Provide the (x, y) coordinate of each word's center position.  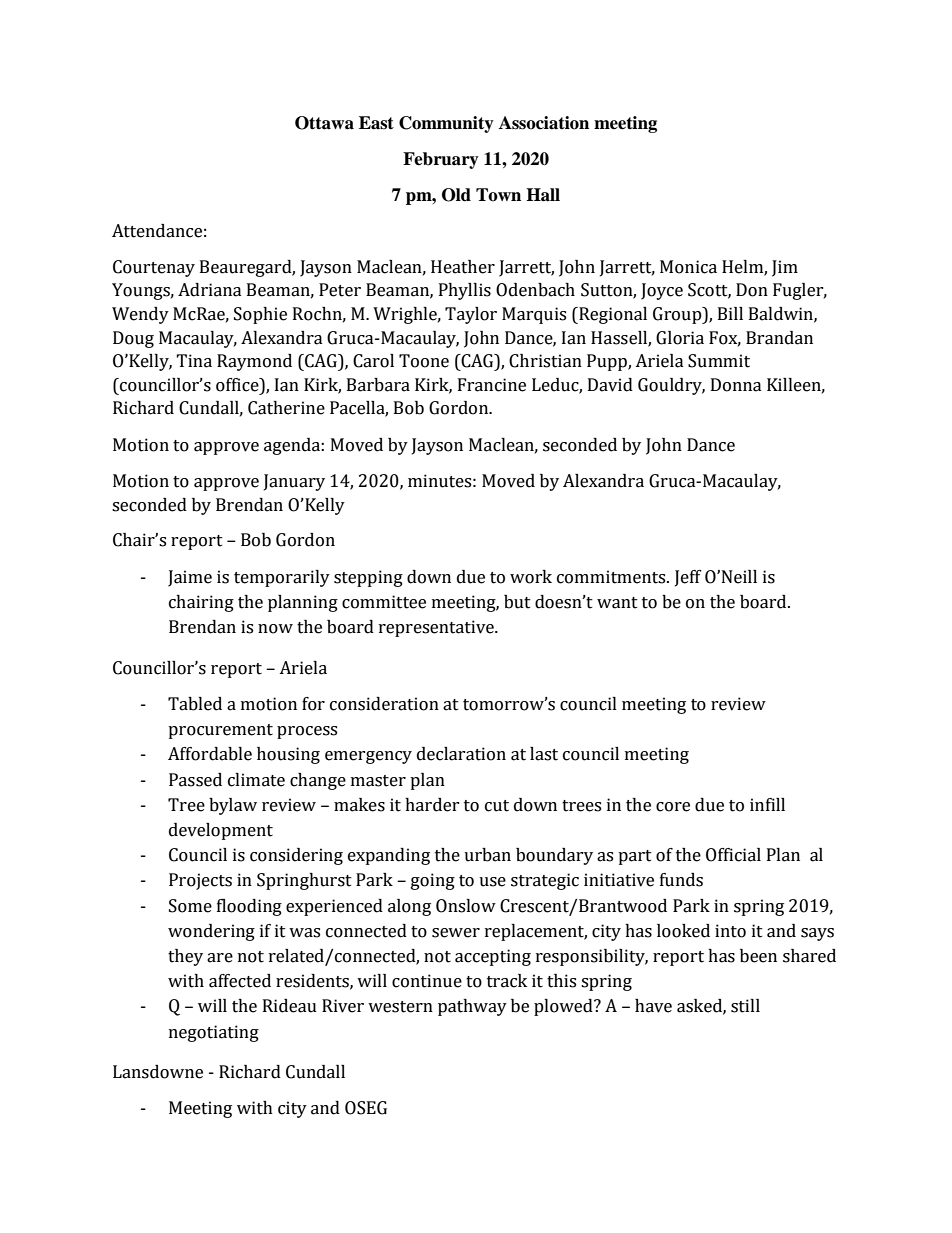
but (517, 602)
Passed (195, 780)
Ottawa (324, 123)
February (441, 160)
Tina (194, 361)
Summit (719, 361)
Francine (492, 385)
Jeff (688, 578)
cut (497, 806)
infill (767, 804)
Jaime (190, 578)
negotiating (214, 1033)
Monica (688, 267)
